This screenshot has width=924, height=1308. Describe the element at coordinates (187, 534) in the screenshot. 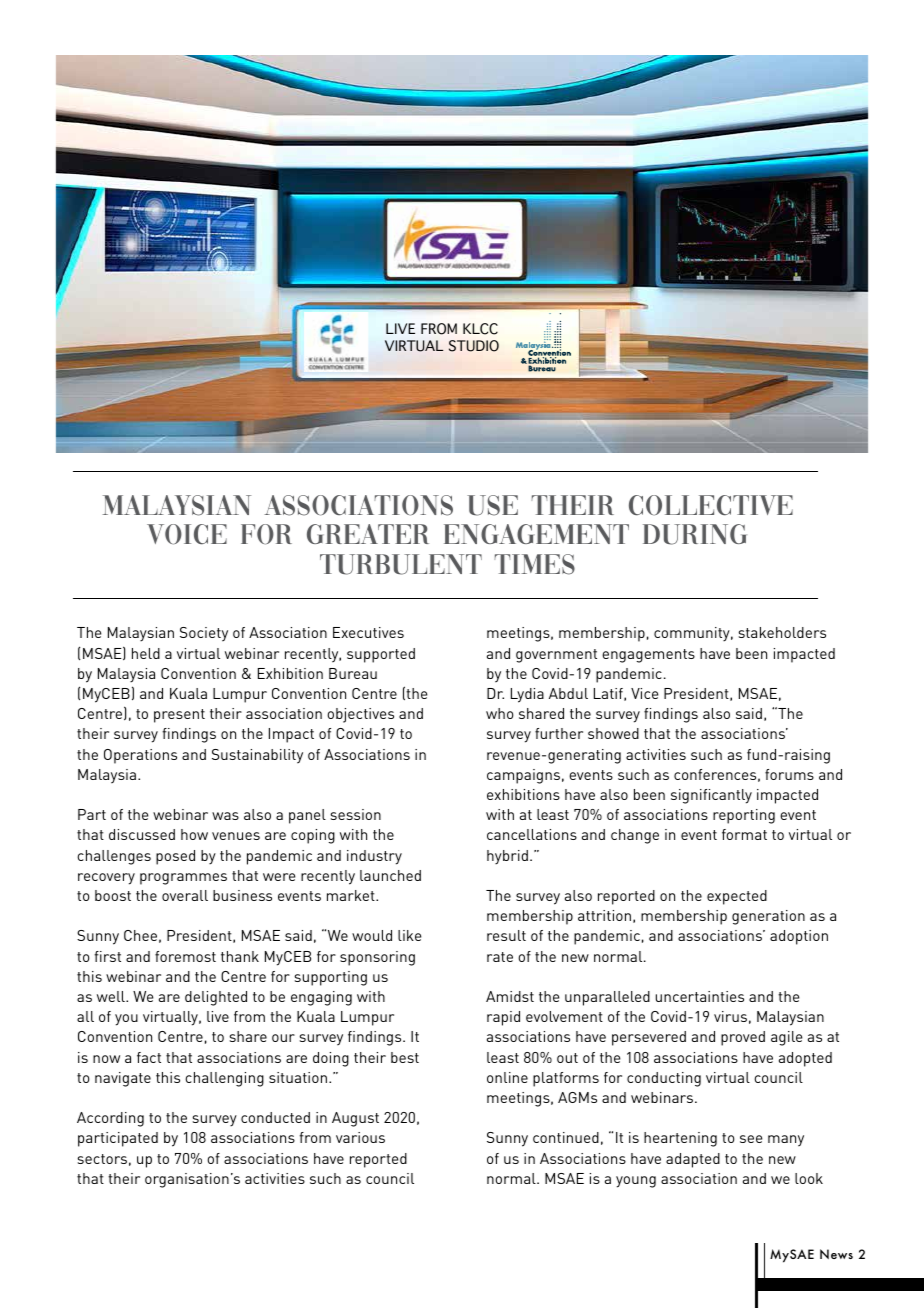

I see `Voice` at that location.
